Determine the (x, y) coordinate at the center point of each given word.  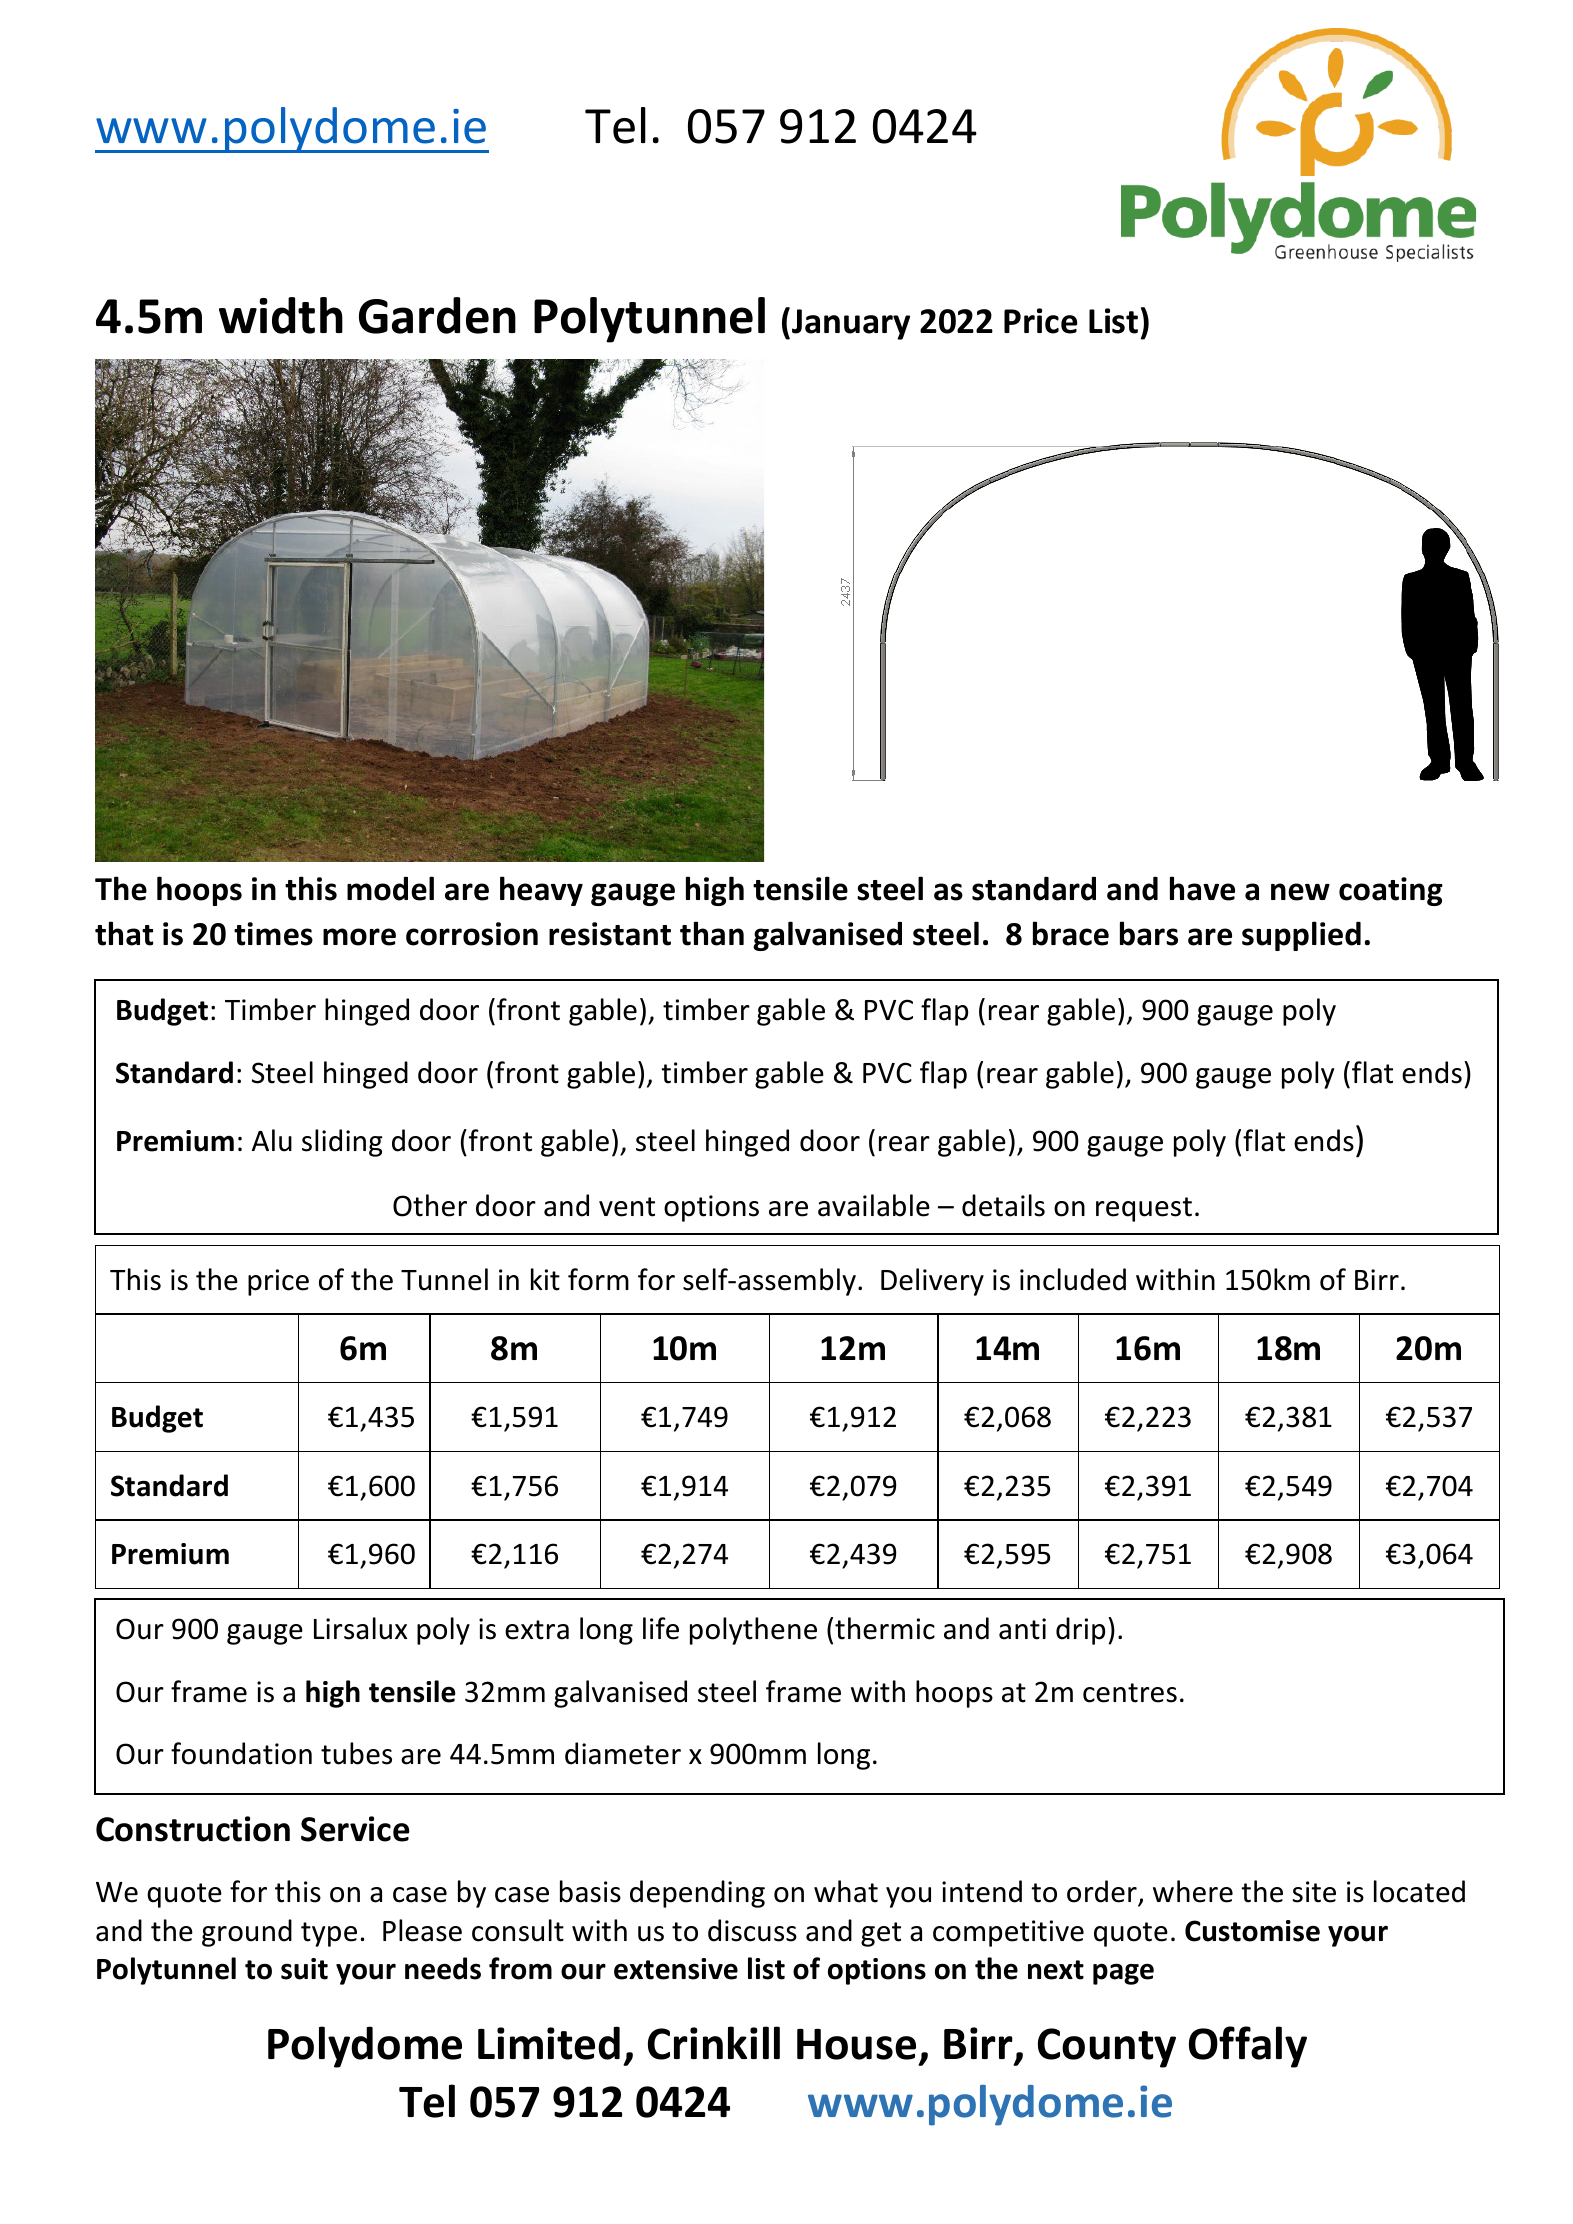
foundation (241, 1753)
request (1144, 1209)
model (390, 888)
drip (1080, 1631)
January (851, 324)
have (1202, 888)
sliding (342, 1143)
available (874, 1205)
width (281, 315)
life (661, 1628)
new (1300, 892)
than (712, 933)
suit (304, 1969)
